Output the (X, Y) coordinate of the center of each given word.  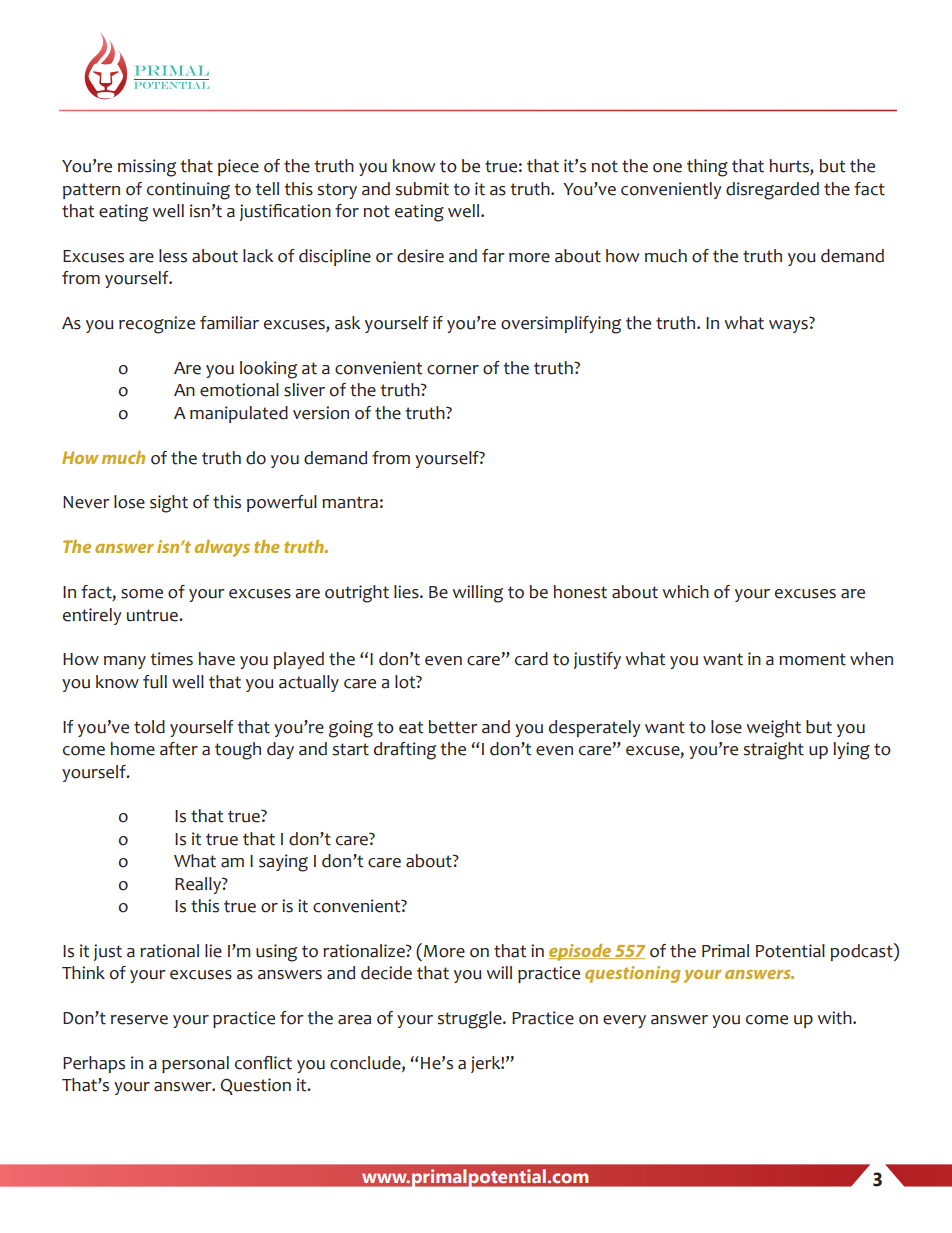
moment (812, 659)
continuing (188, 191)
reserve (139, 1020)
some (142, 594)
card (531, 659)
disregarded (772, 191)
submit (422, 189)
